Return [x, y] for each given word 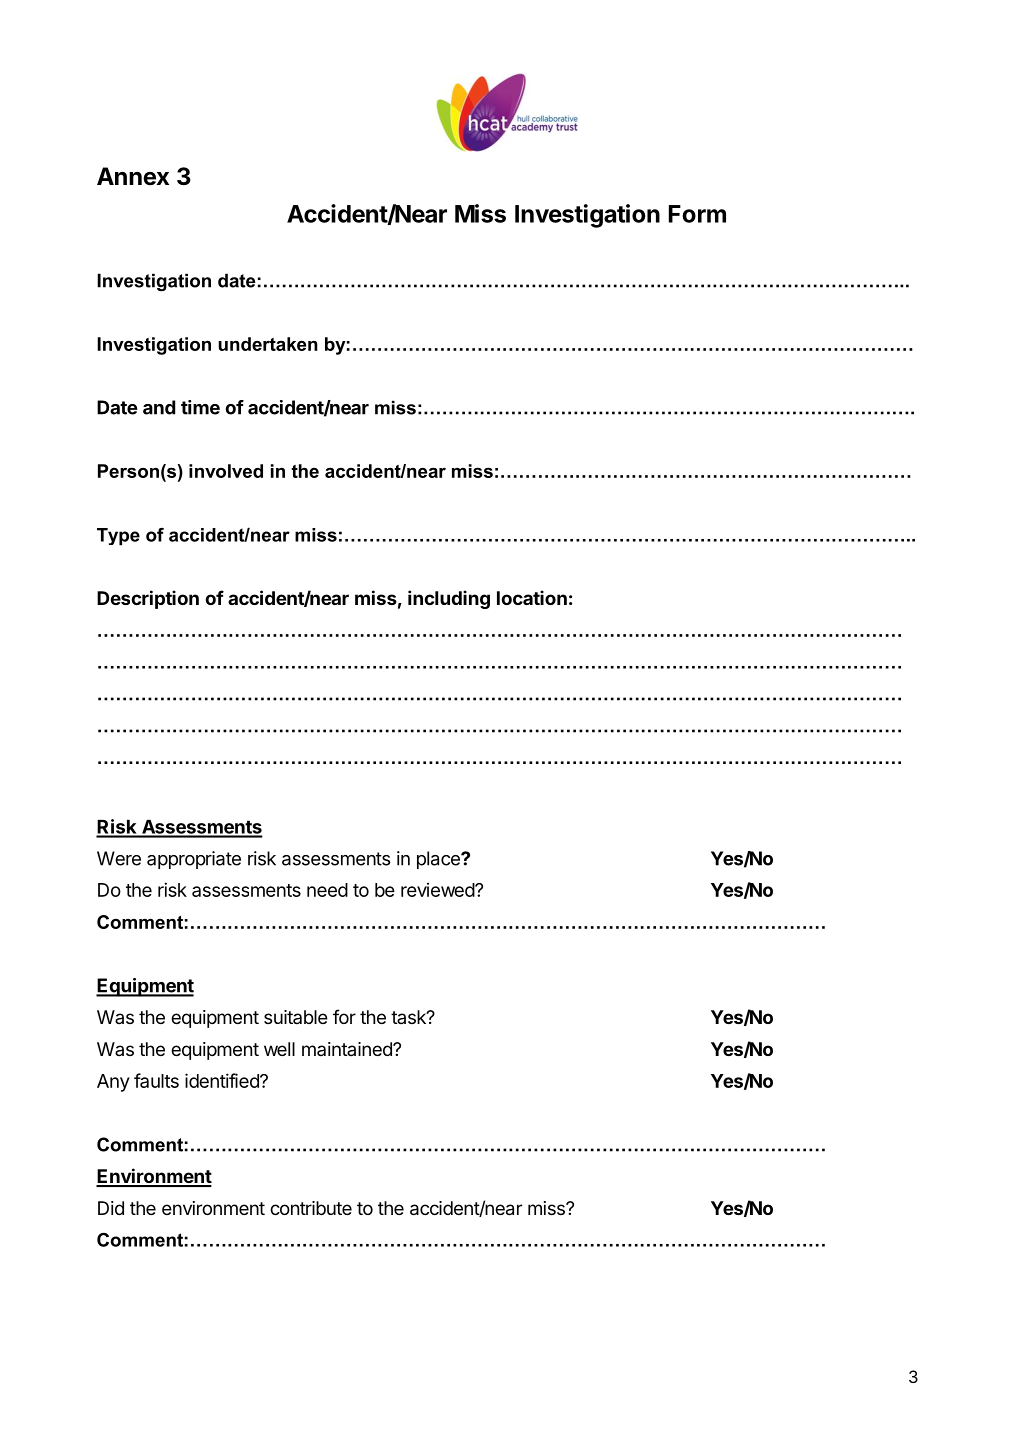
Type [118, 537]
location [532, 597]
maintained [348, 1049]
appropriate [194, 860]
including [449, 599]
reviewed [438, 889]
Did [111, 1208]
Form [697, 214]
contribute [311, 1208]
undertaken [268, 344]
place [439, 860]
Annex [133, 176]
